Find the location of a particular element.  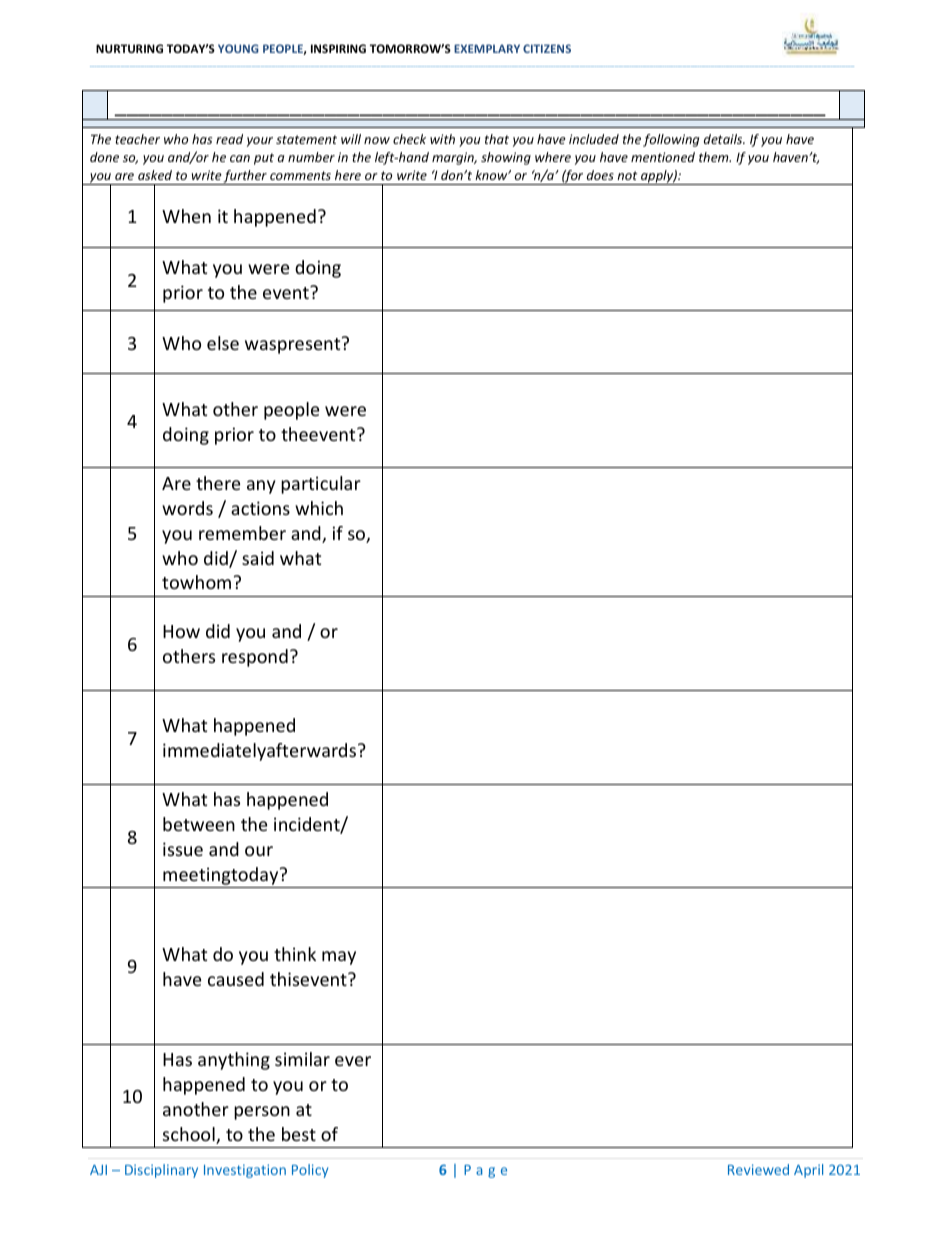

Reviewed is located at coordinates (758, 1169).
